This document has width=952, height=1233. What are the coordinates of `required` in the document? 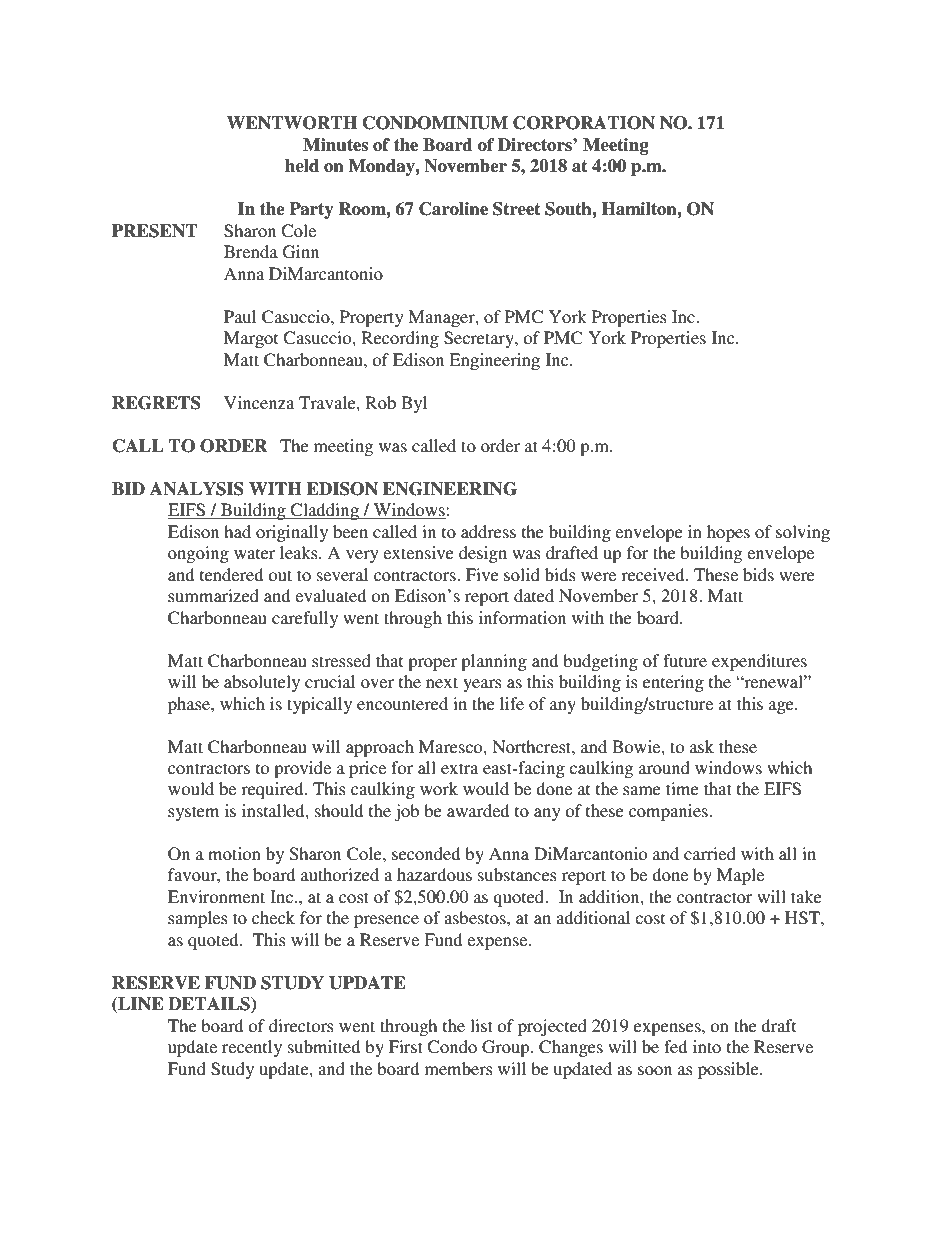 It's located at (273, 790).
